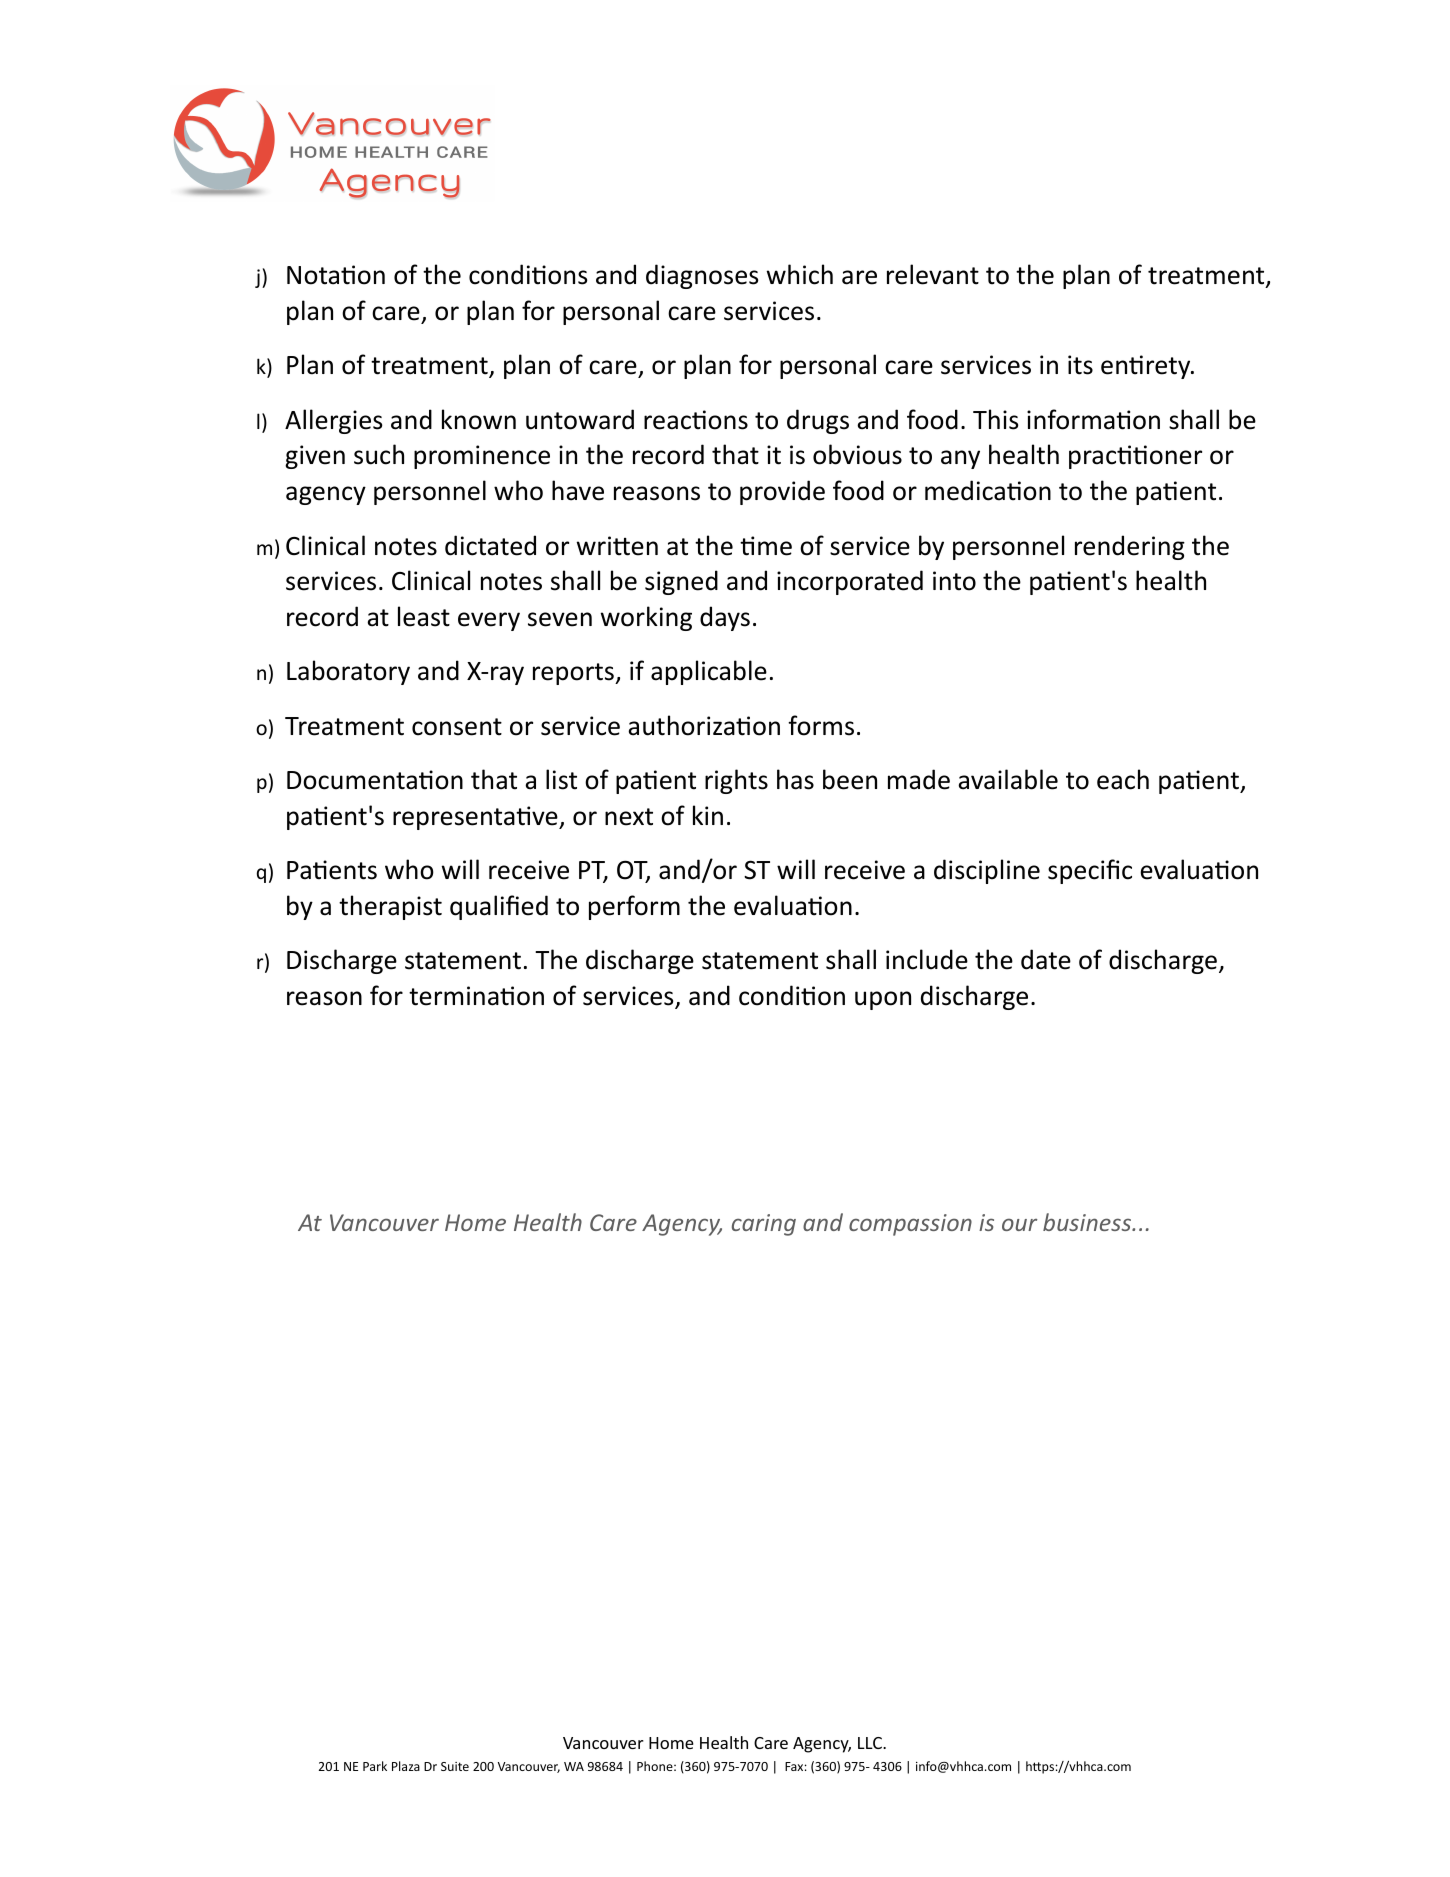 The width and height of the screenshot is (1450, 1877). What do you see at coordinates (1019, 1224) in the screenshot?
I see `our` at bounding box center [1019, 1224].
